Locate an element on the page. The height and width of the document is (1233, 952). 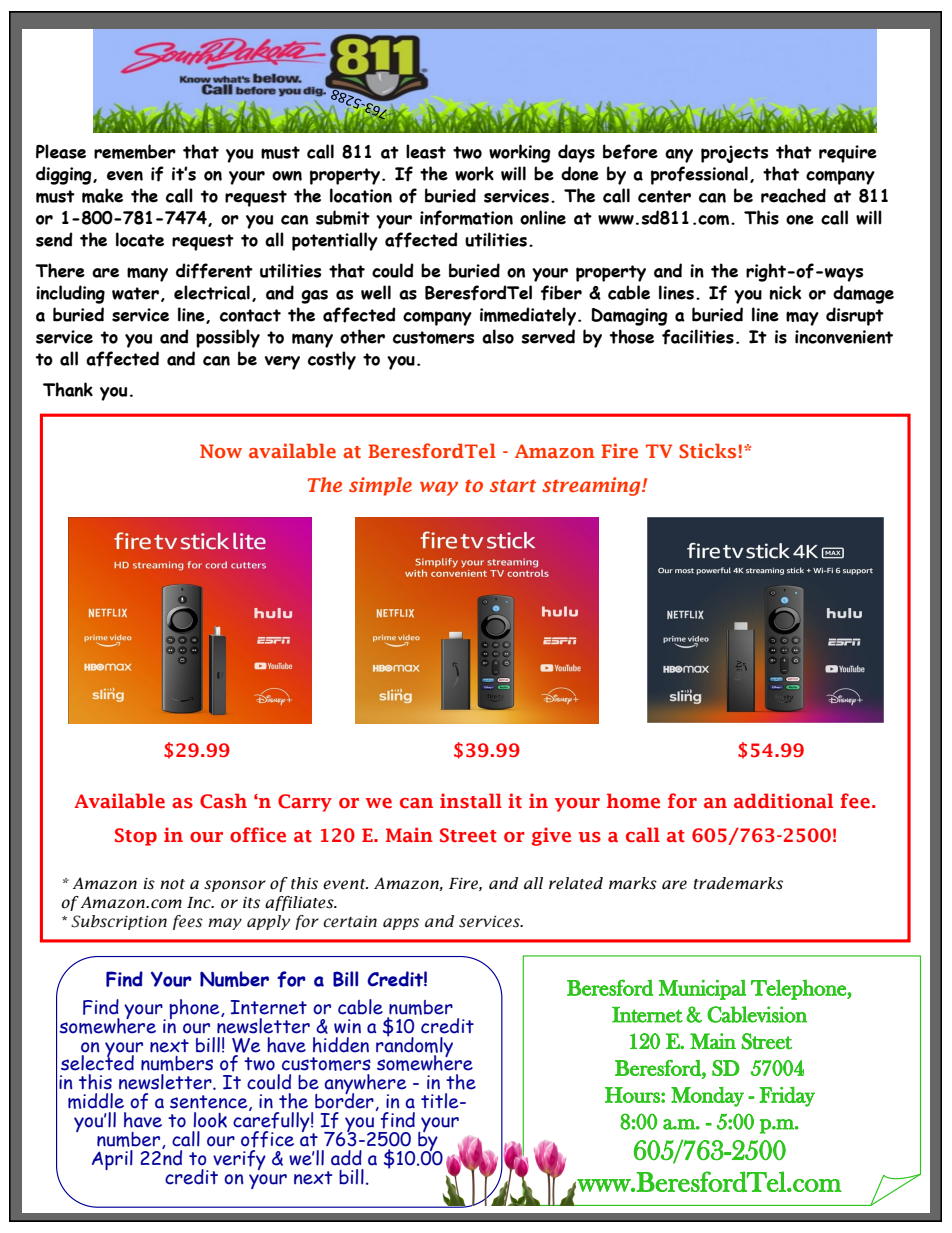
apps is located at coordinates (401, 924).
